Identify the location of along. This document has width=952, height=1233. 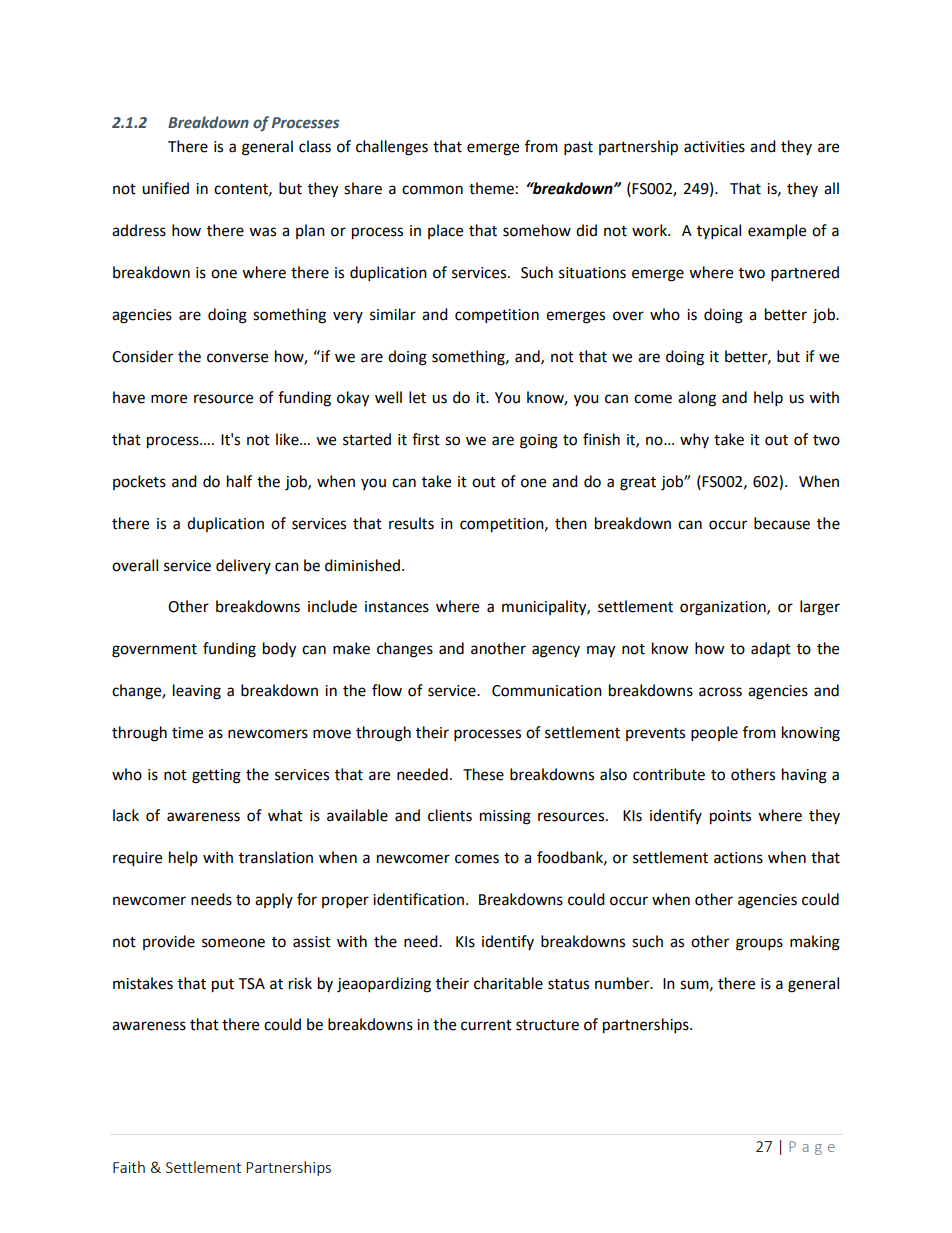
(697, 399).
